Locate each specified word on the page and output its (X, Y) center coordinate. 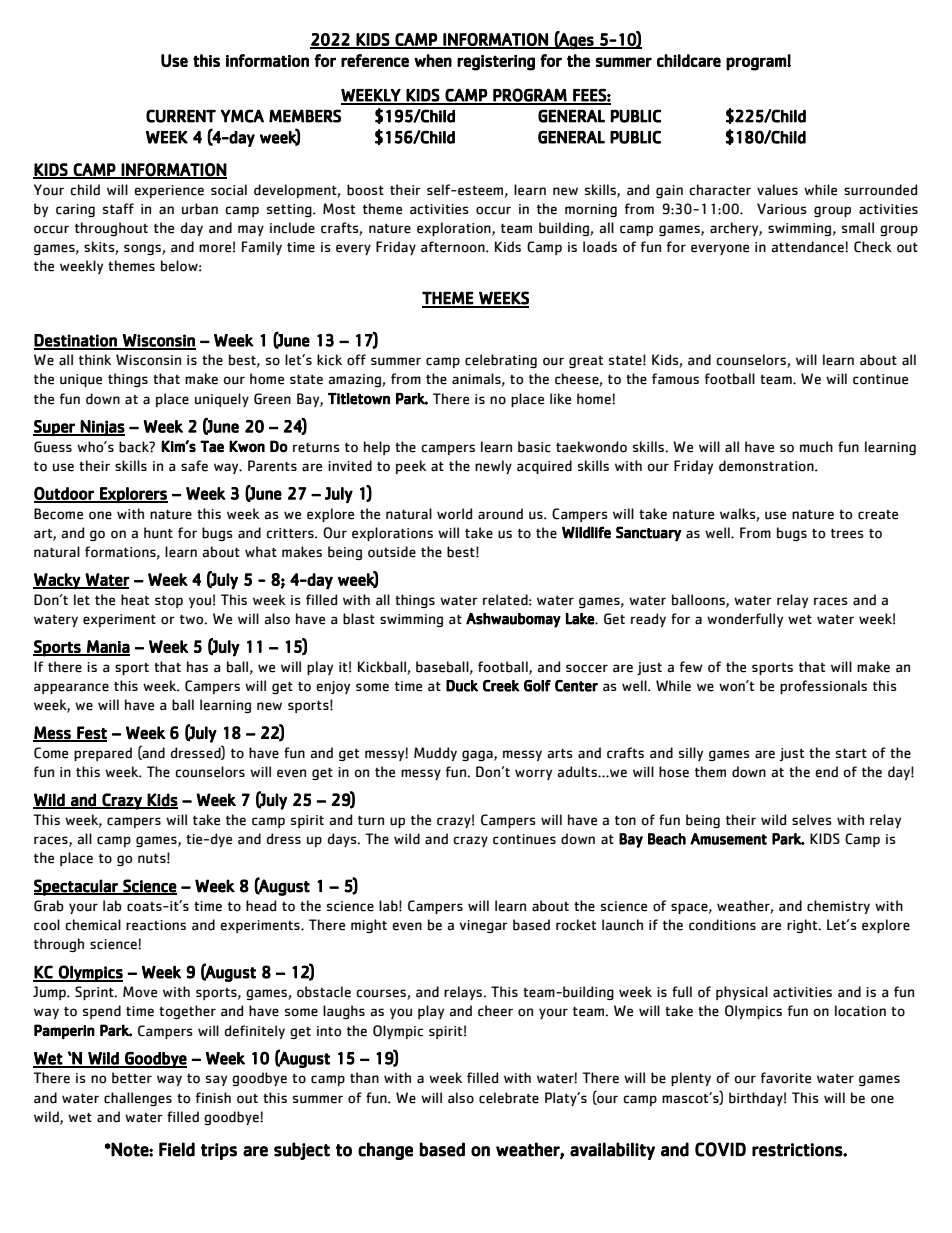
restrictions (798, 1150)
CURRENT (181, 116)
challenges (138, 1099)
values (777, 190)
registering (496, 63)
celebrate (509, 1098)
